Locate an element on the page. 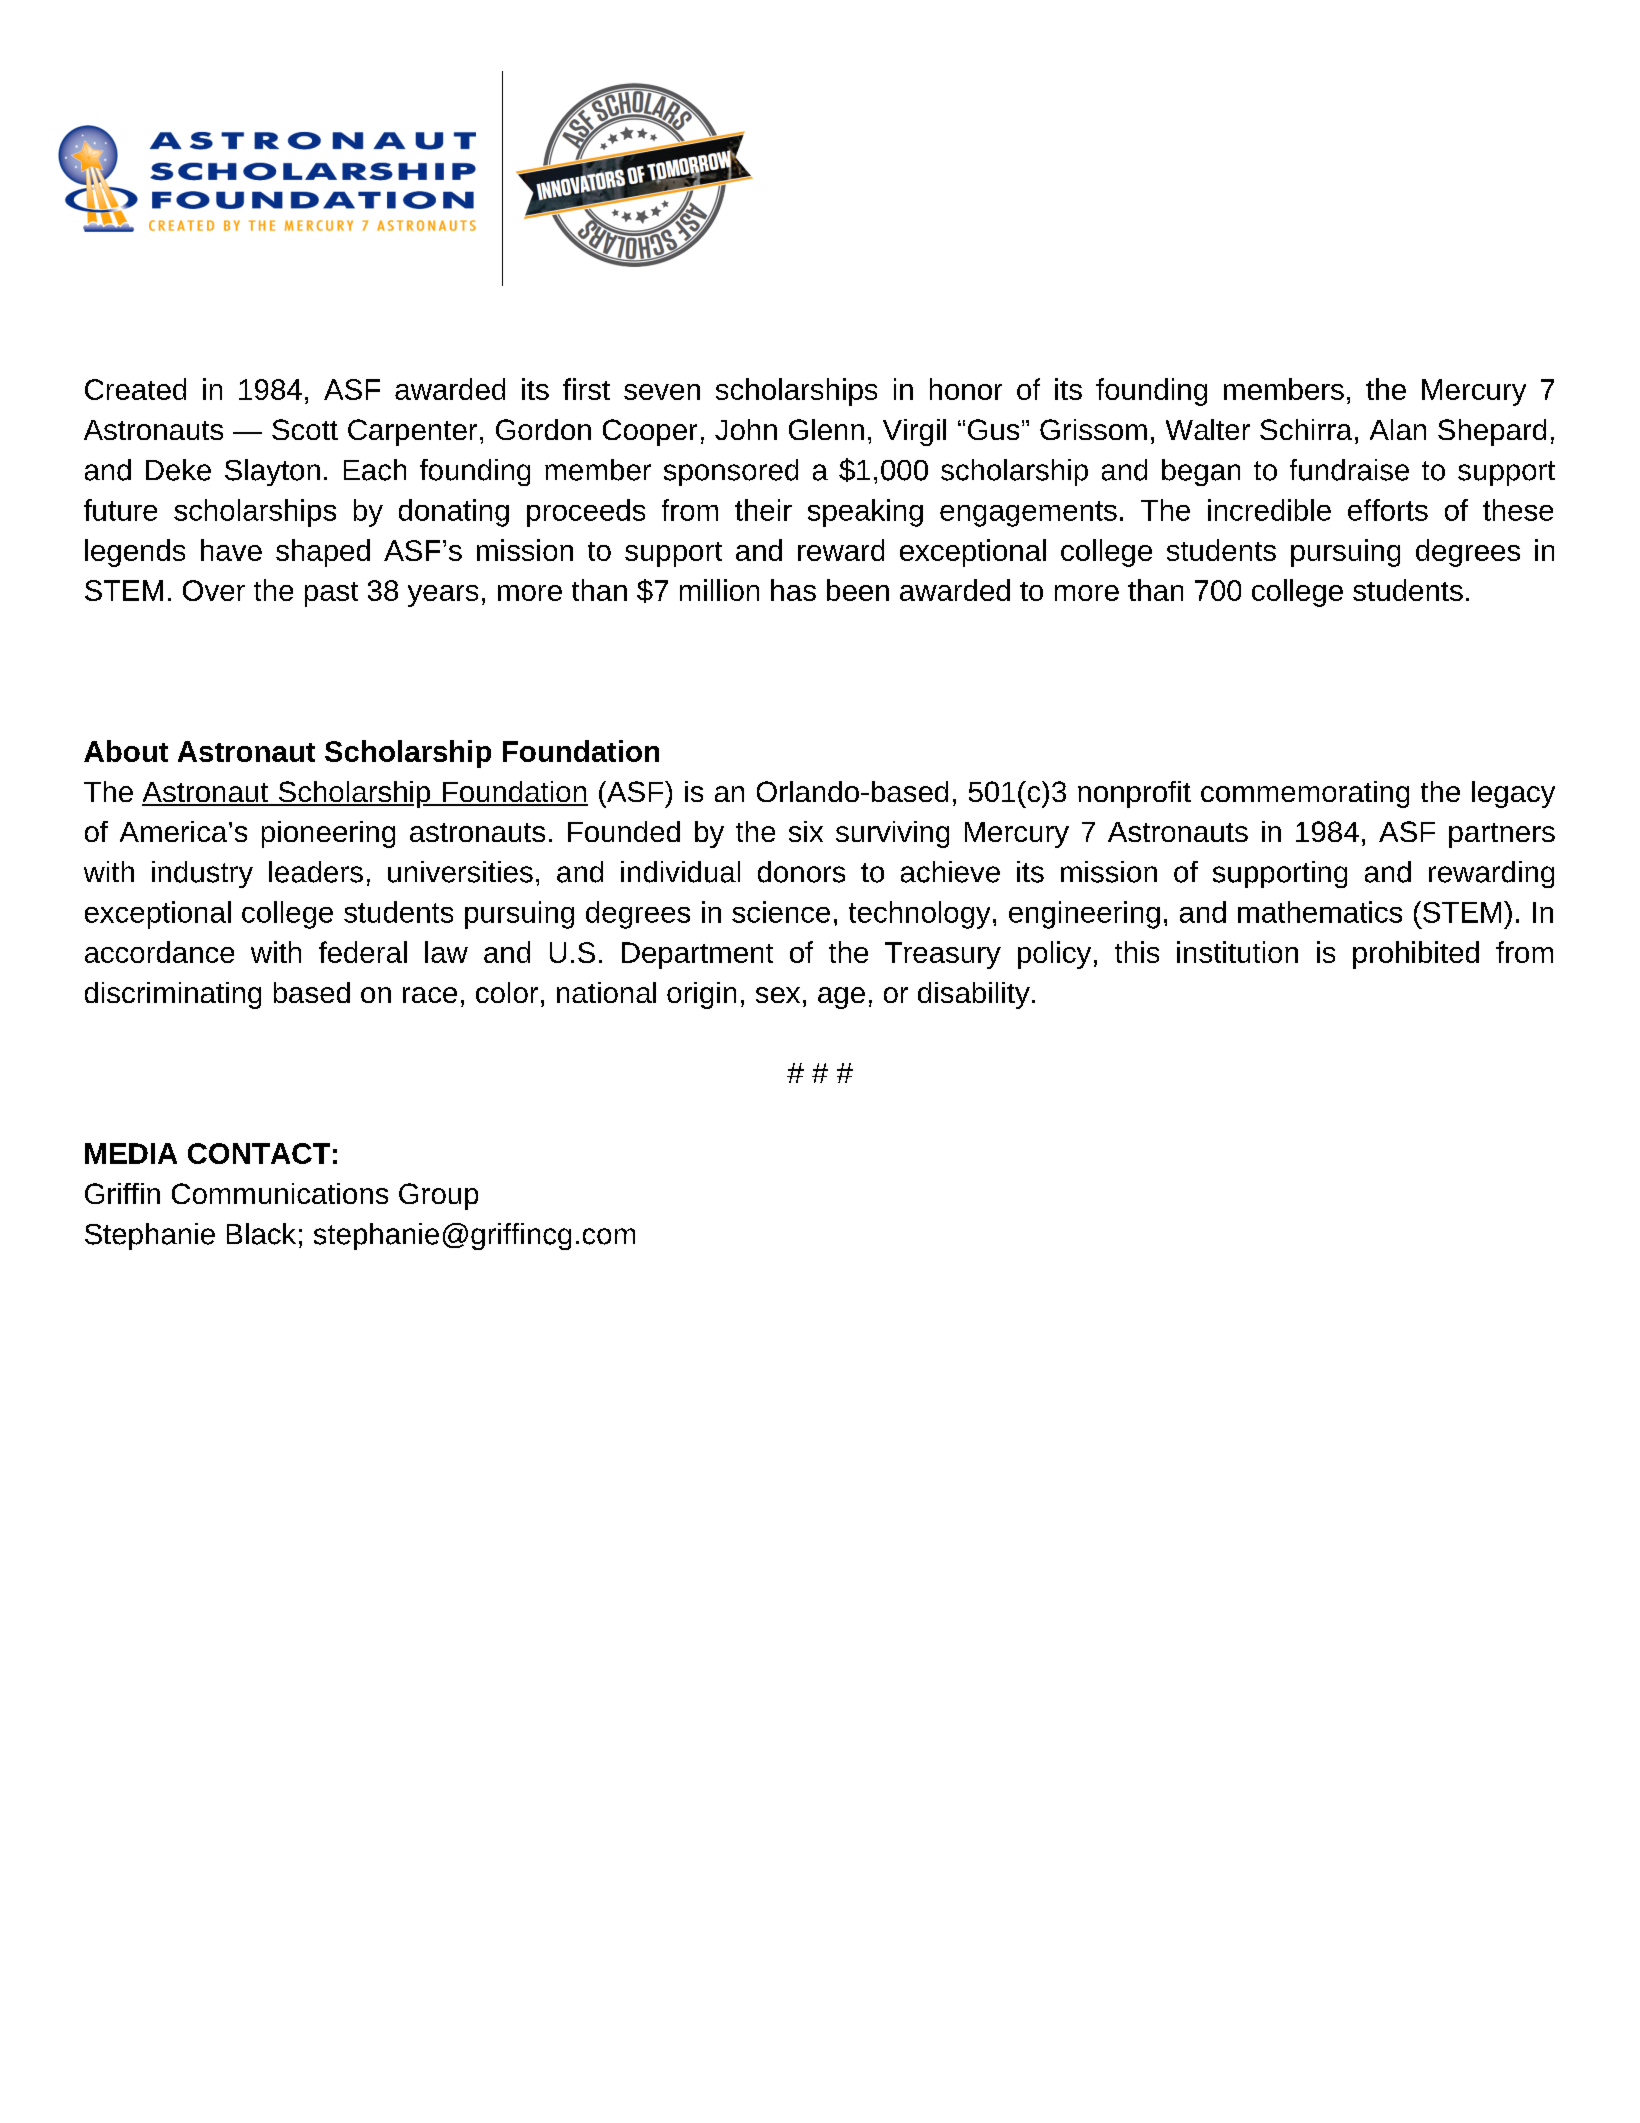  Glenn is located at coordinates (826, 429).
